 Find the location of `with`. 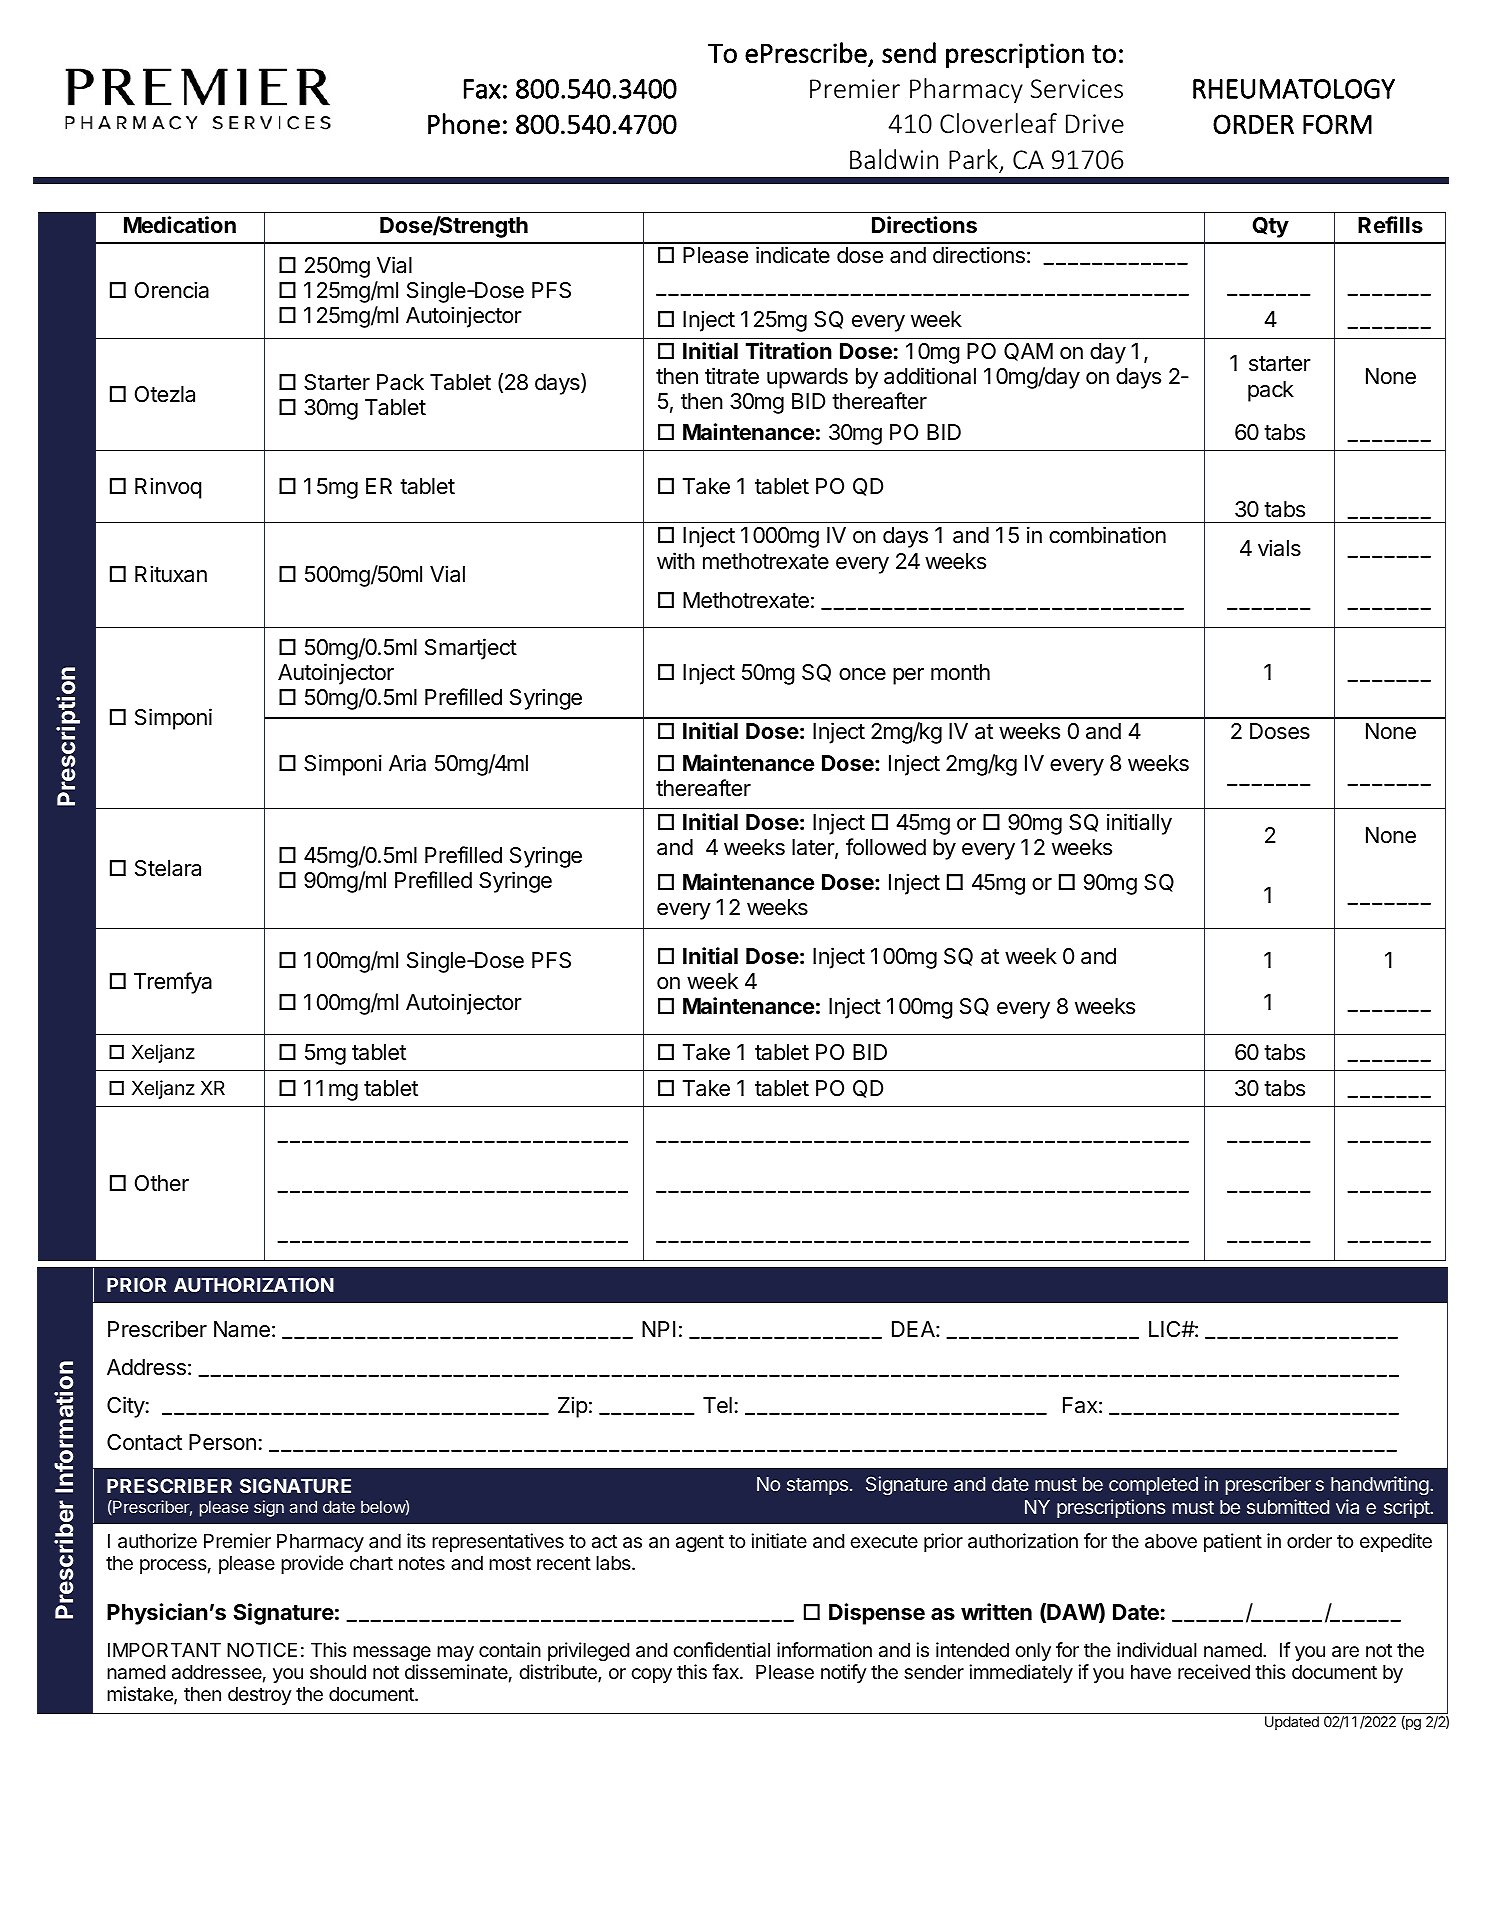

with is located at coordinates (676, 560).
